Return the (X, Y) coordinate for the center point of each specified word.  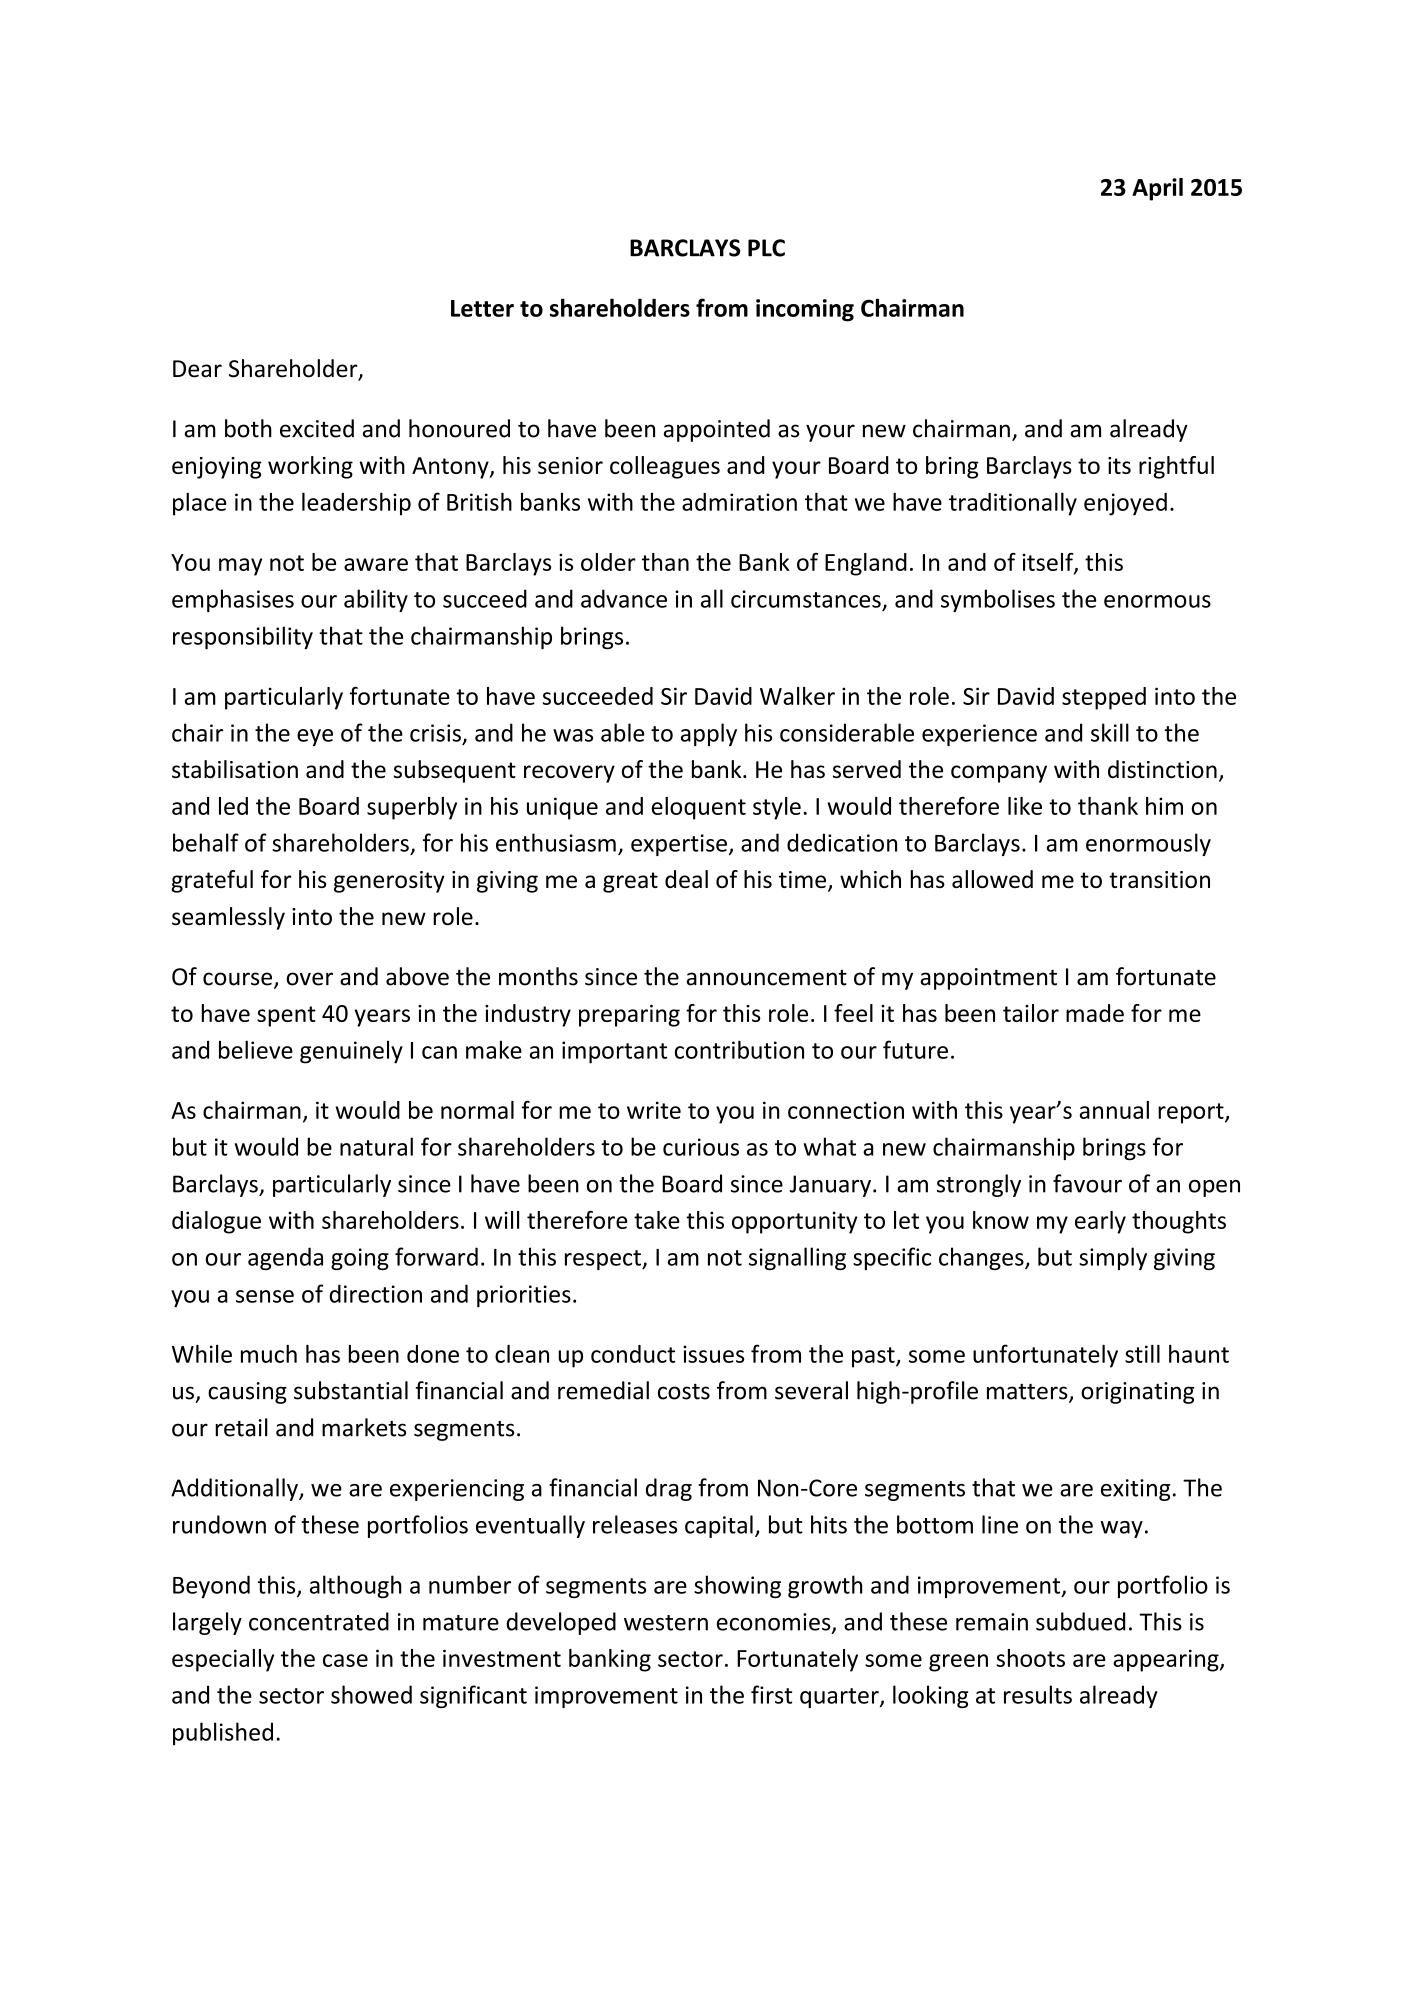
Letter (482, 308)
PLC (766, 248)
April (1157, 189)
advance (624, 598)
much (269, 1354)
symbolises (998, 600)
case (345, 1660)
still (1142, 1354)
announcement (767, 977)
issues (713, 1354)
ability (376, 600)
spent (286, 1016)
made (1095, 1013)
